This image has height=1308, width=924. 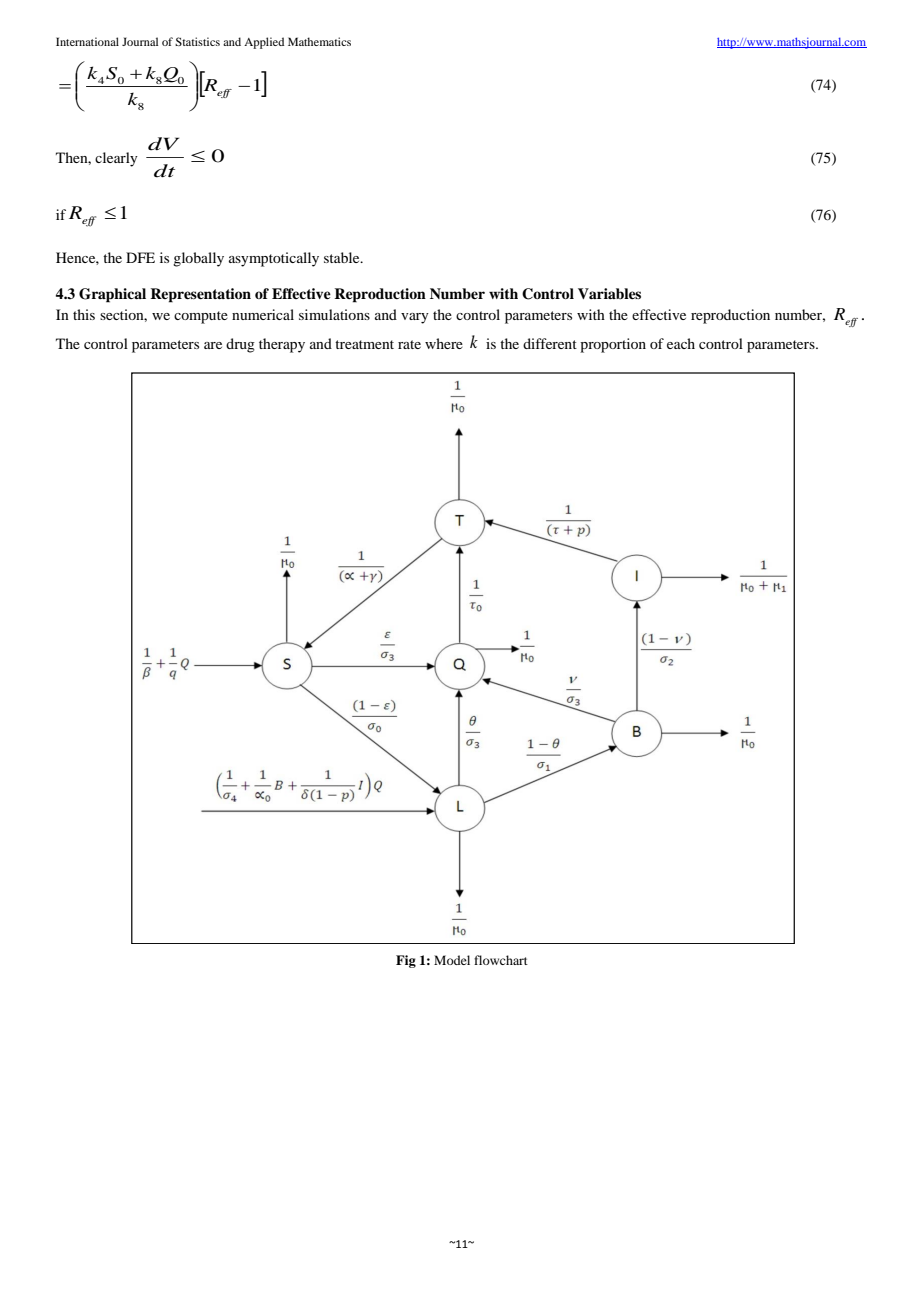 What do you see at coordinates (406, 961) in the image?
I see `Fig` at bounding box center [406, 961].
